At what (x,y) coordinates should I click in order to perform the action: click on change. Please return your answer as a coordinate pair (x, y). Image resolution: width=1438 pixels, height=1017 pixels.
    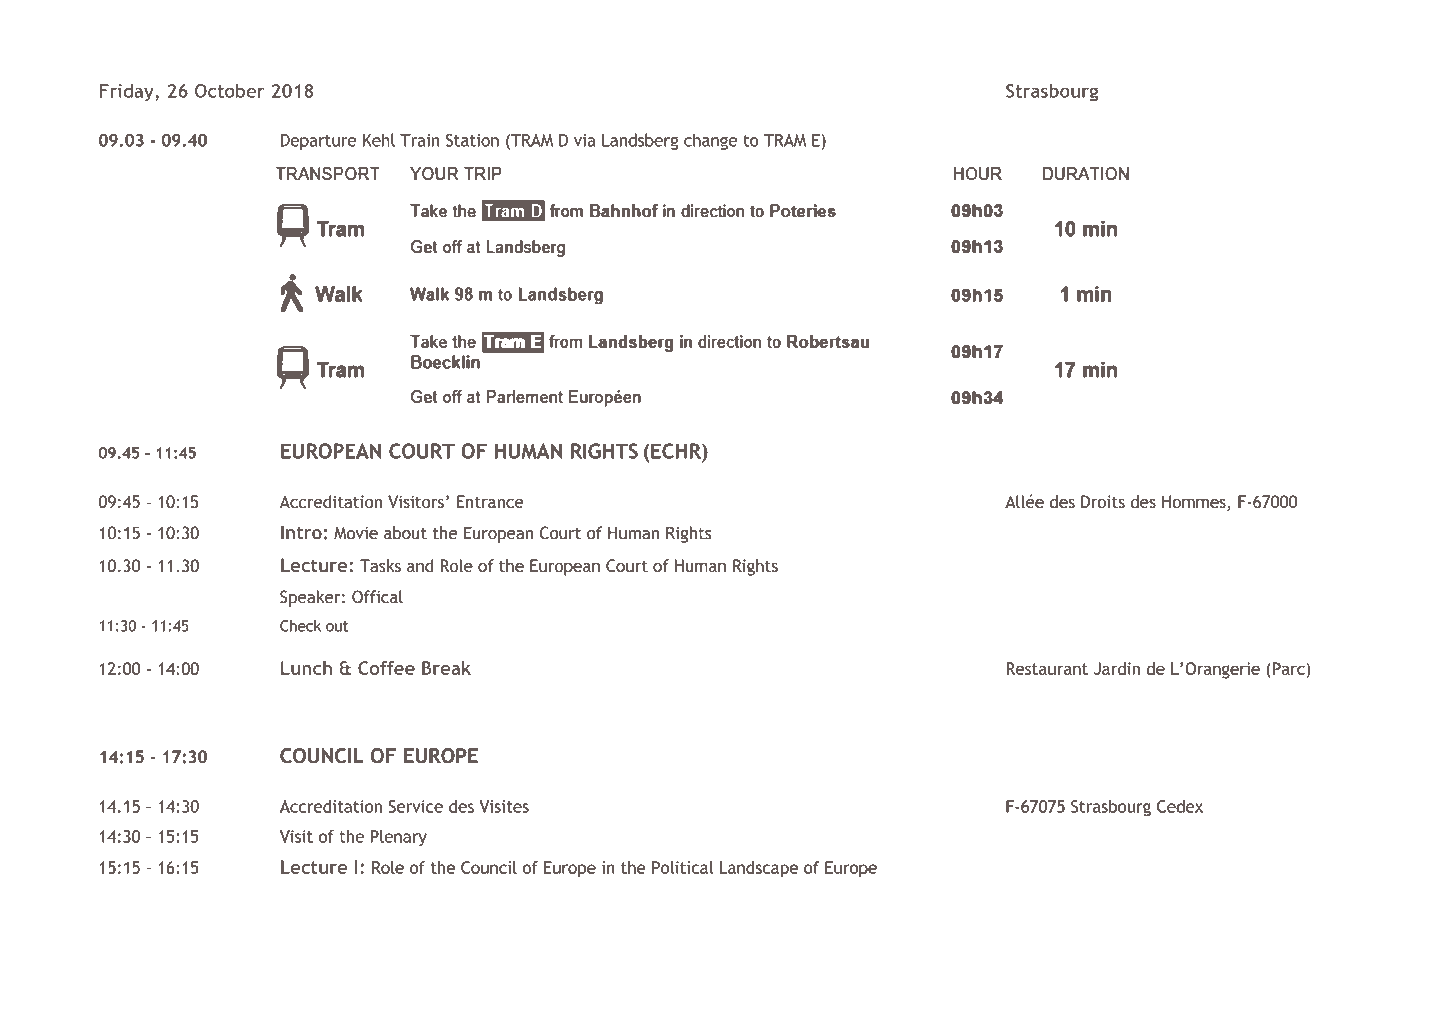
    Looking at the image, I should click on (710, 141).
